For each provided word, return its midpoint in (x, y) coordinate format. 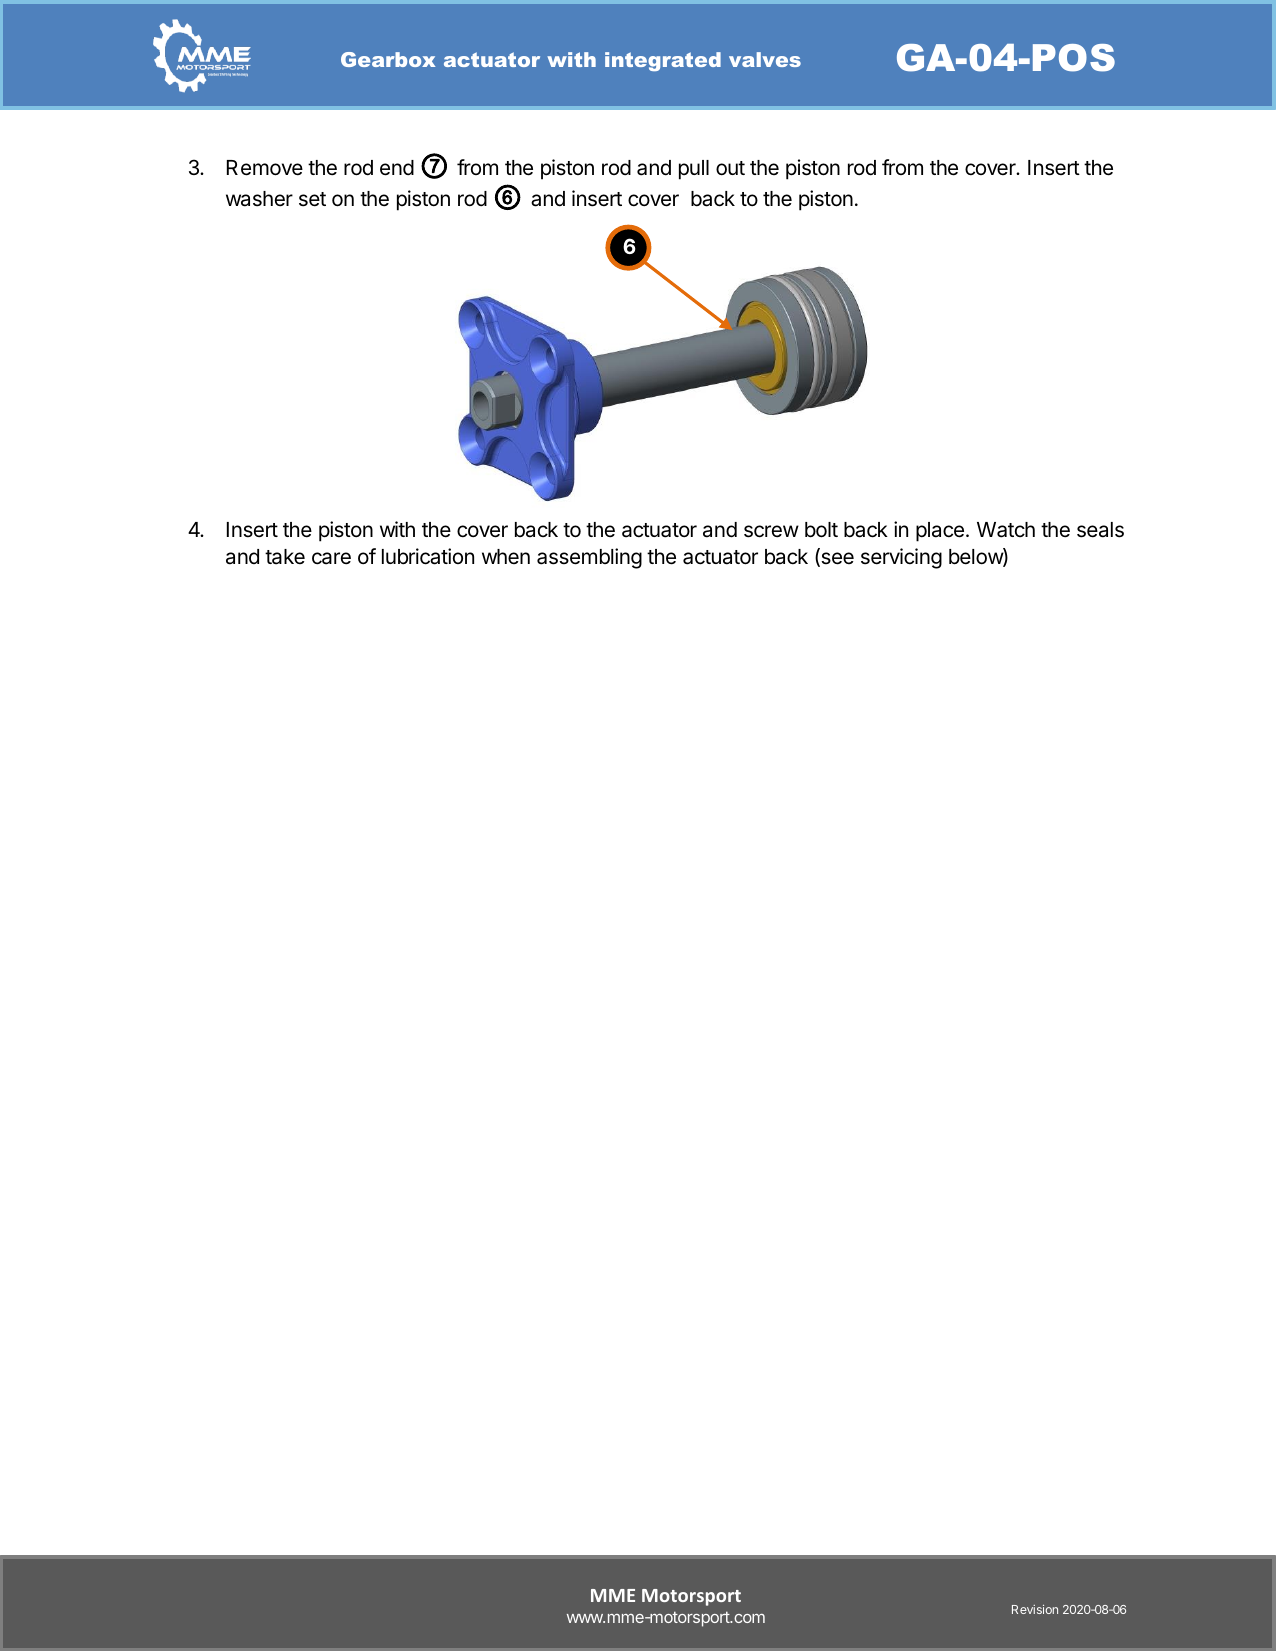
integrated (663, 61)
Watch (1006, 530)
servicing (901, 558)
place (940, 532)
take (285, 557)
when (506, 556)
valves (765, 59)
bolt (821, 530)
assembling (589, 558)
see (836, 559)
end (397, 168)
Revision (1035, 1609)
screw (771, 531)
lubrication (428, 556)
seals (1100, 530)
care (331, 558)
